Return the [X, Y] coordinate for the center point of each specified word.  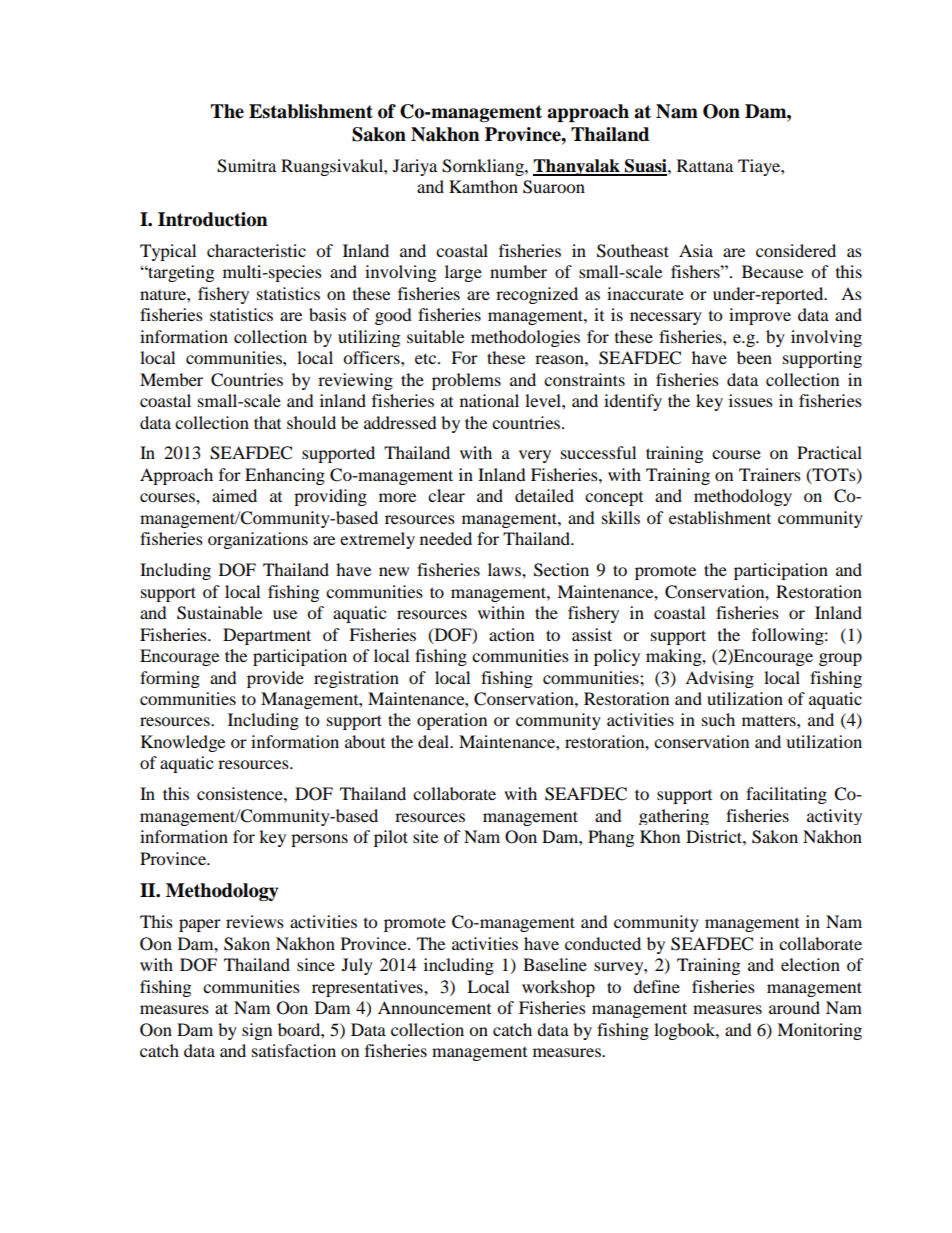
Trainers [770, 474]
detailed [544, 495]
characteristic [256, 250]
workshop [558, 988]
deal [435, 741]
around [794, 1007]
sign [257, 1031]
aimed [234, 495]
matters [770, 721]
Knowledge [183, 743]
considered [796, 250]
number [518, 271]
